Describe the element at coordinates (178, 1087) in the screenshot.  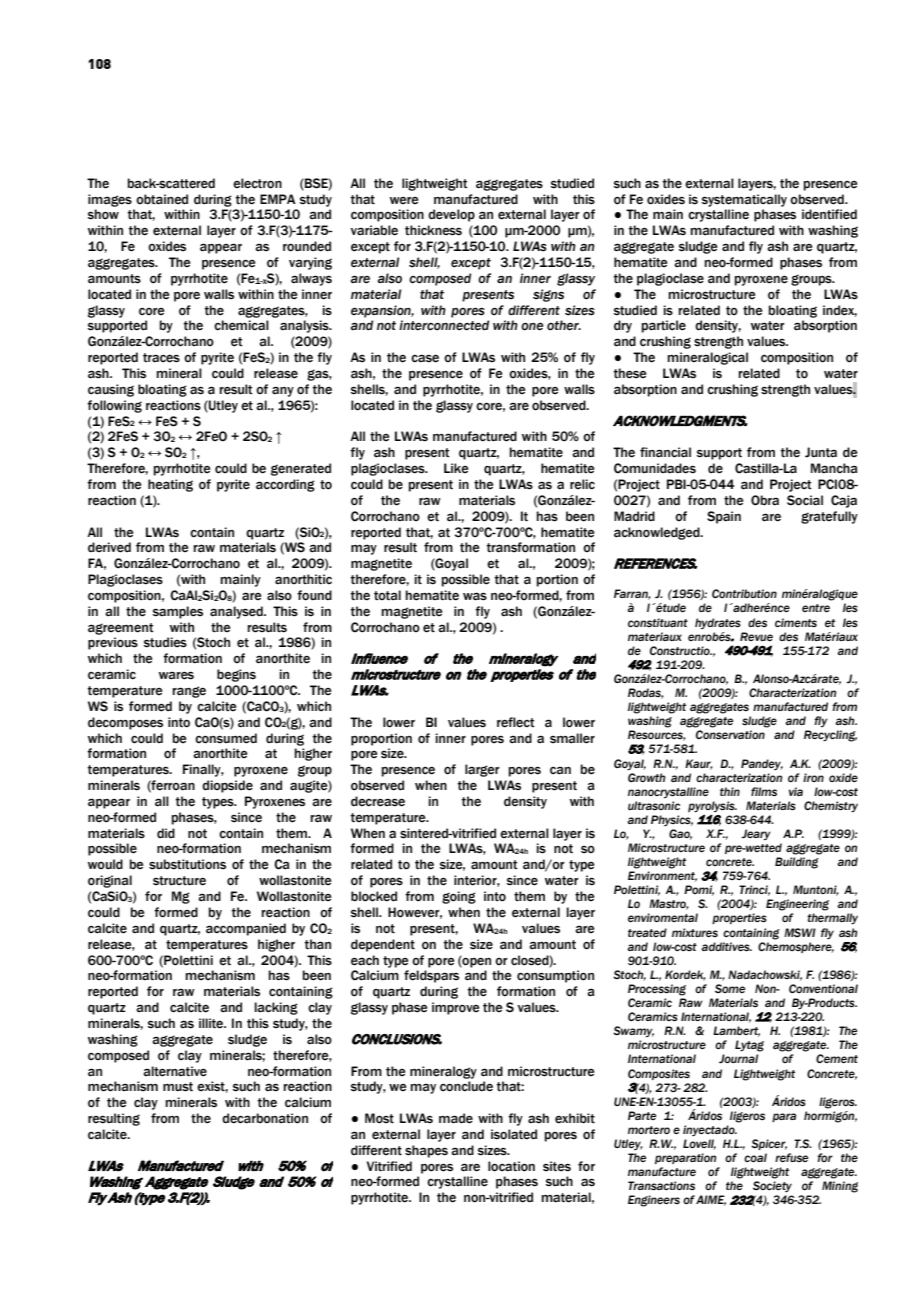
I see `must` at that location.
